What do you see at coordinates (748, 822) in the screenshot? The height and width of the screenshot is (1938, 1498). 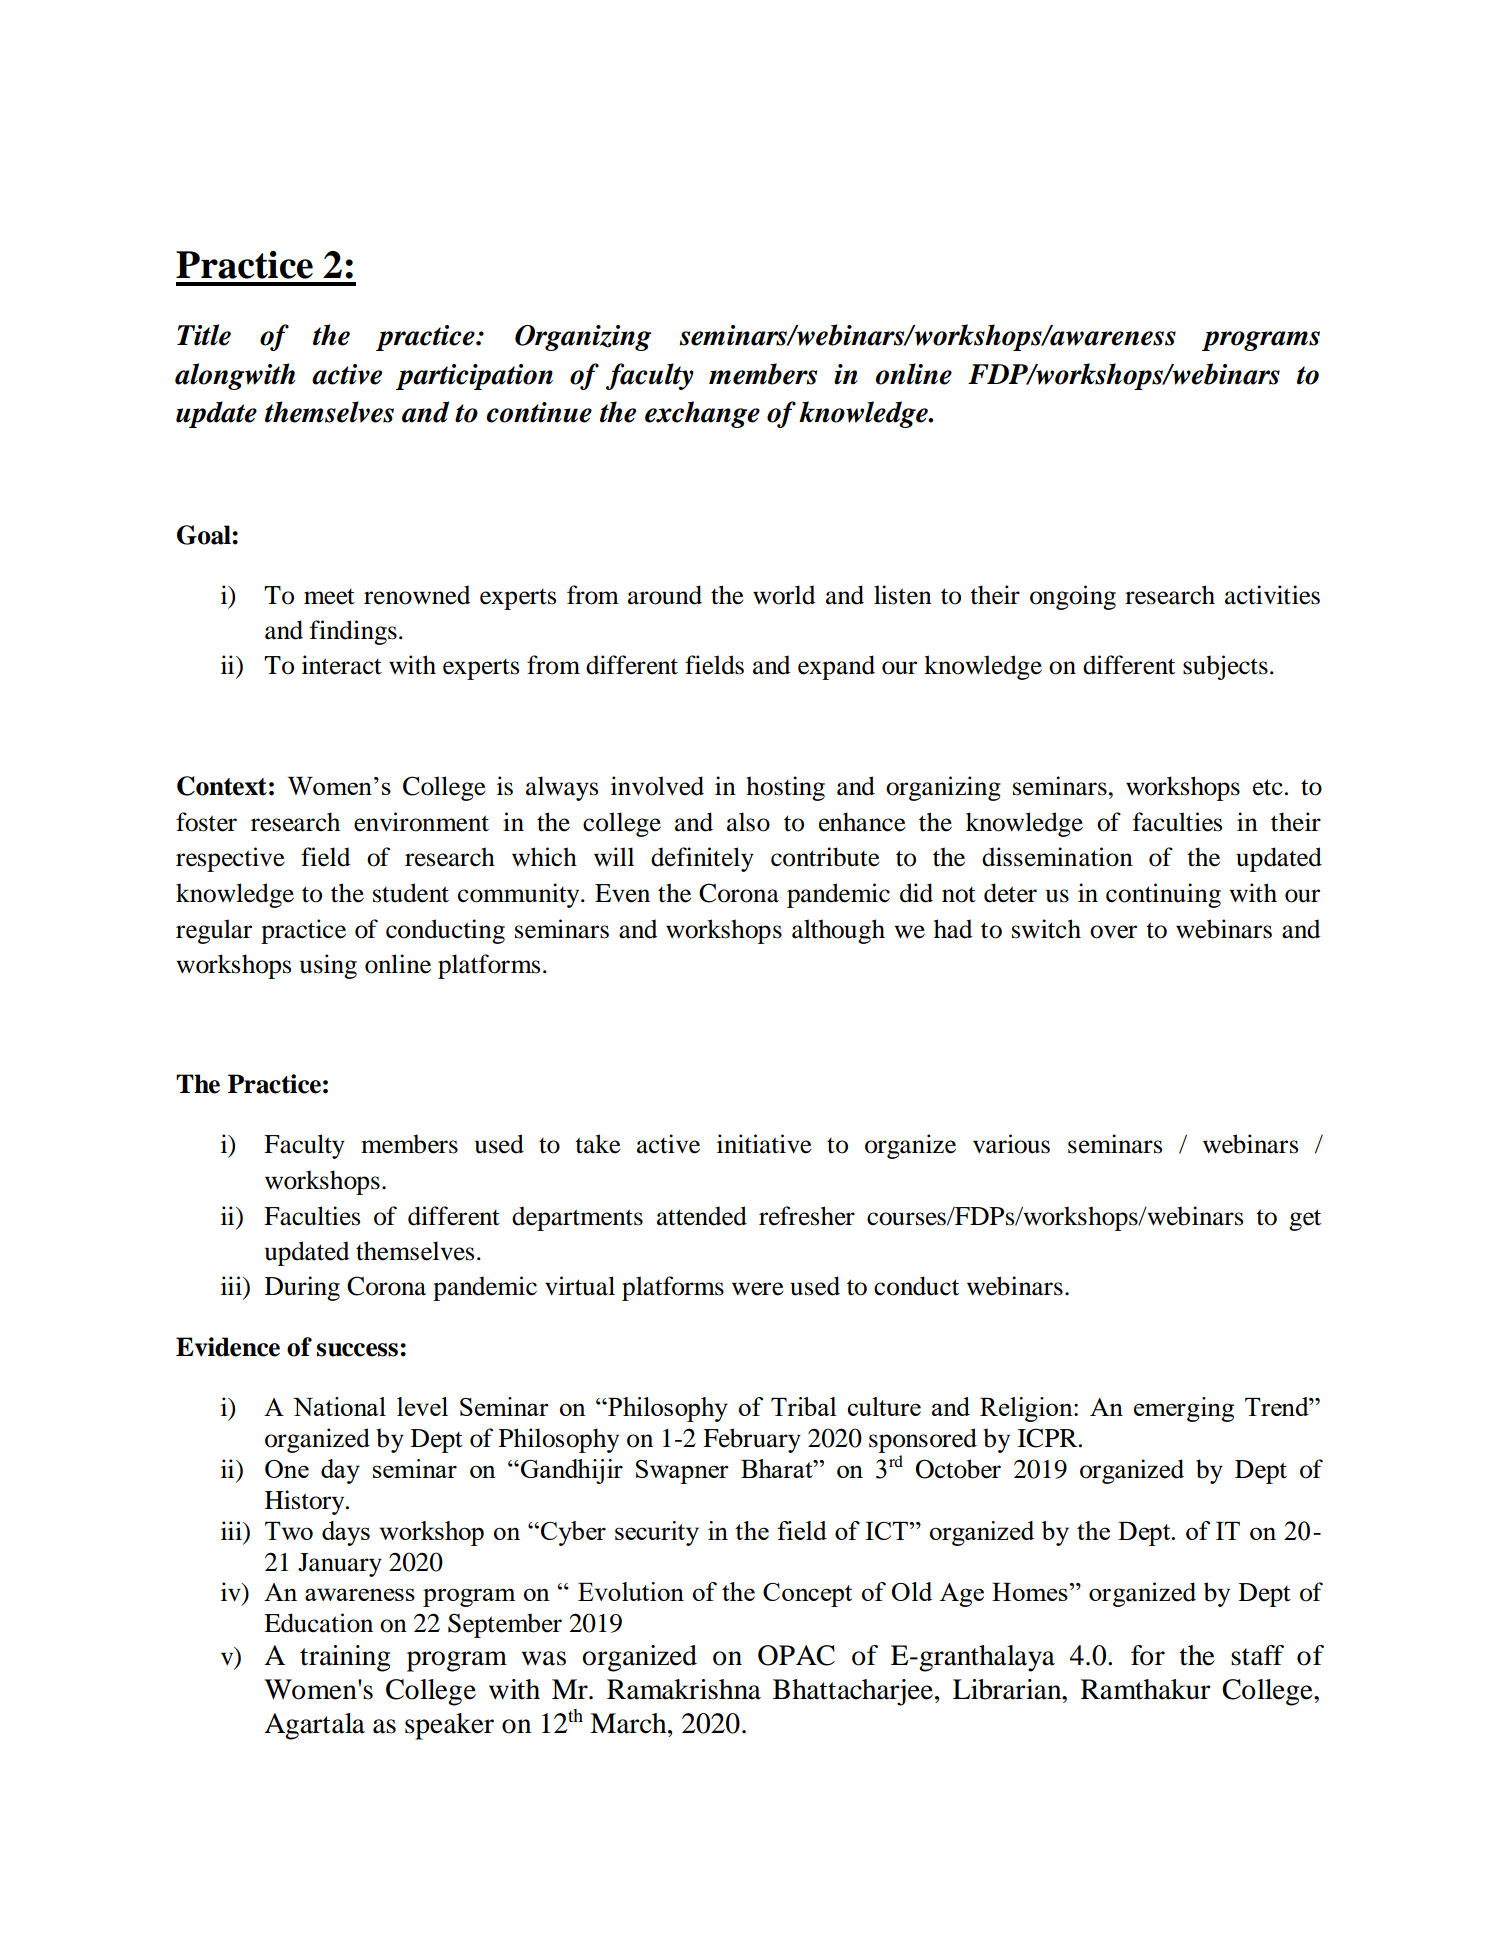 I see `also` at bounding box center [748, 822].
